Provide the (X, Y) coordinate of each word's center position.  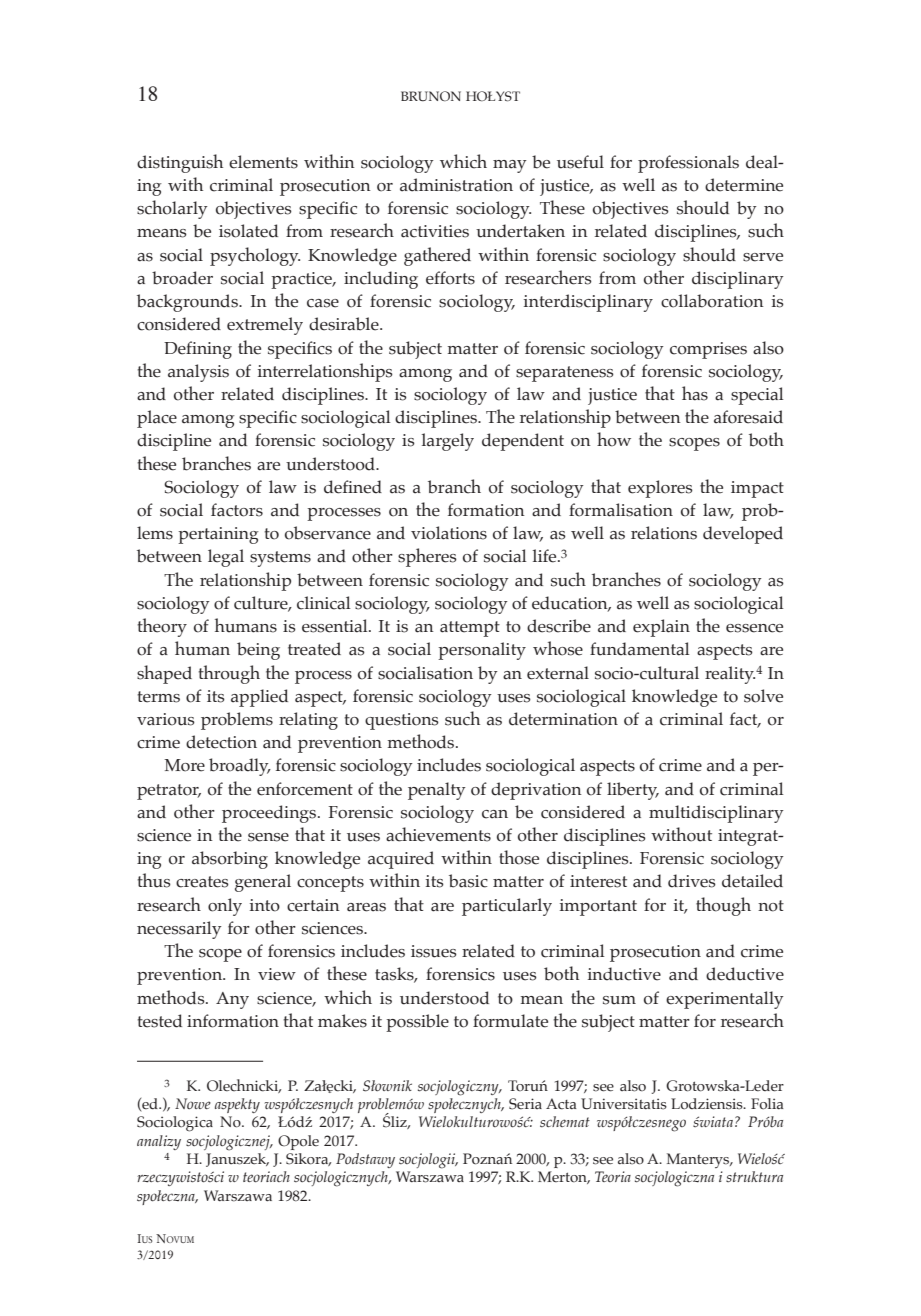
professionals (688, 164)
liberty (633, 791)
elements (263, 162)
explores (660, 489)
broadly (240, 767)
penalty (437, 791)
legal (226, 558)
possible (417, 1023)
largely (448, 442)
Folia (767, 1103)
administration (456, 185)
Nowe (193, 1103)
